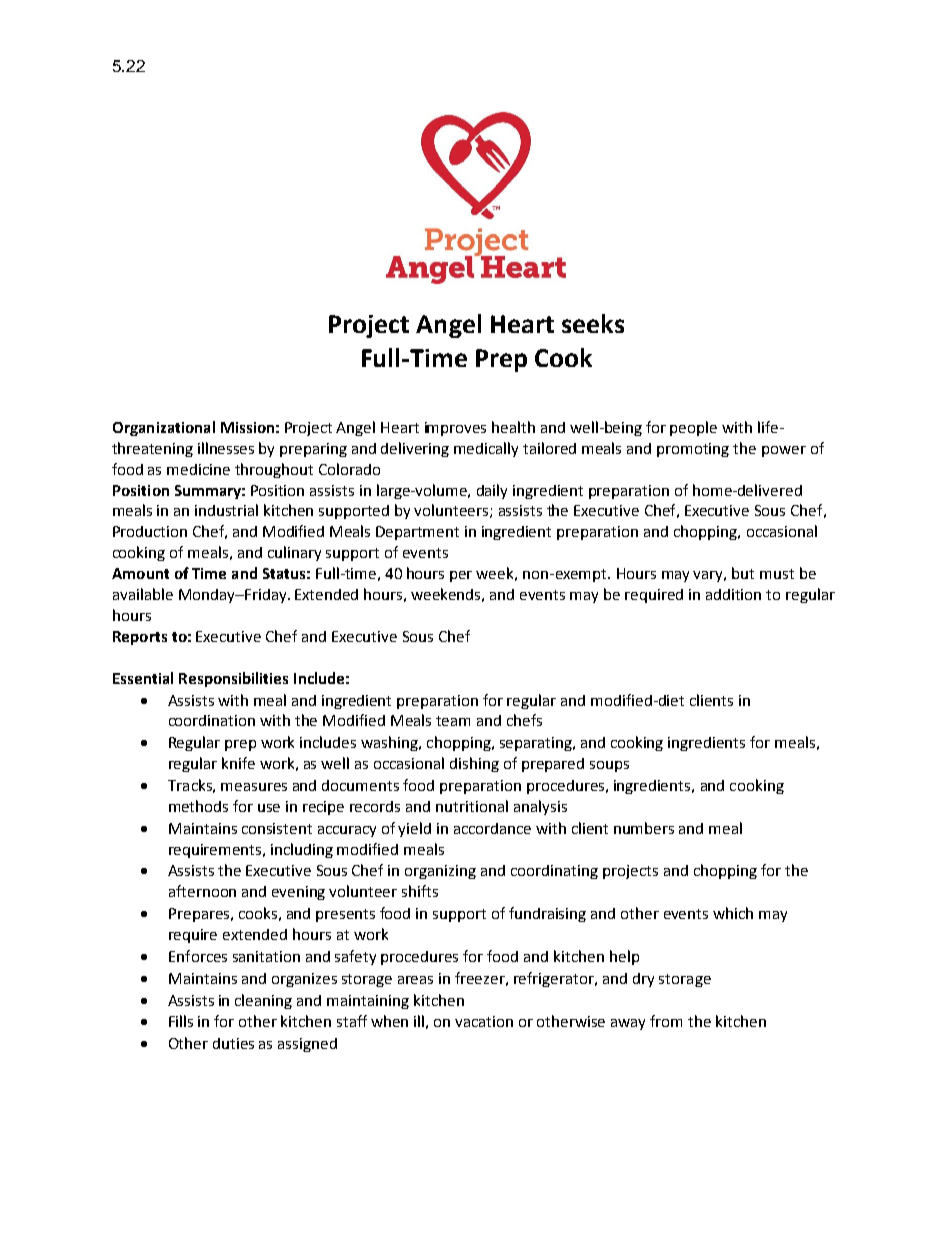 Image resolution: width=952 pixels, height=1233 pixels. What do you see at coordinates (164, 428) in the screenshot?
I see `Organizational` at bounding box center [164, 428].
